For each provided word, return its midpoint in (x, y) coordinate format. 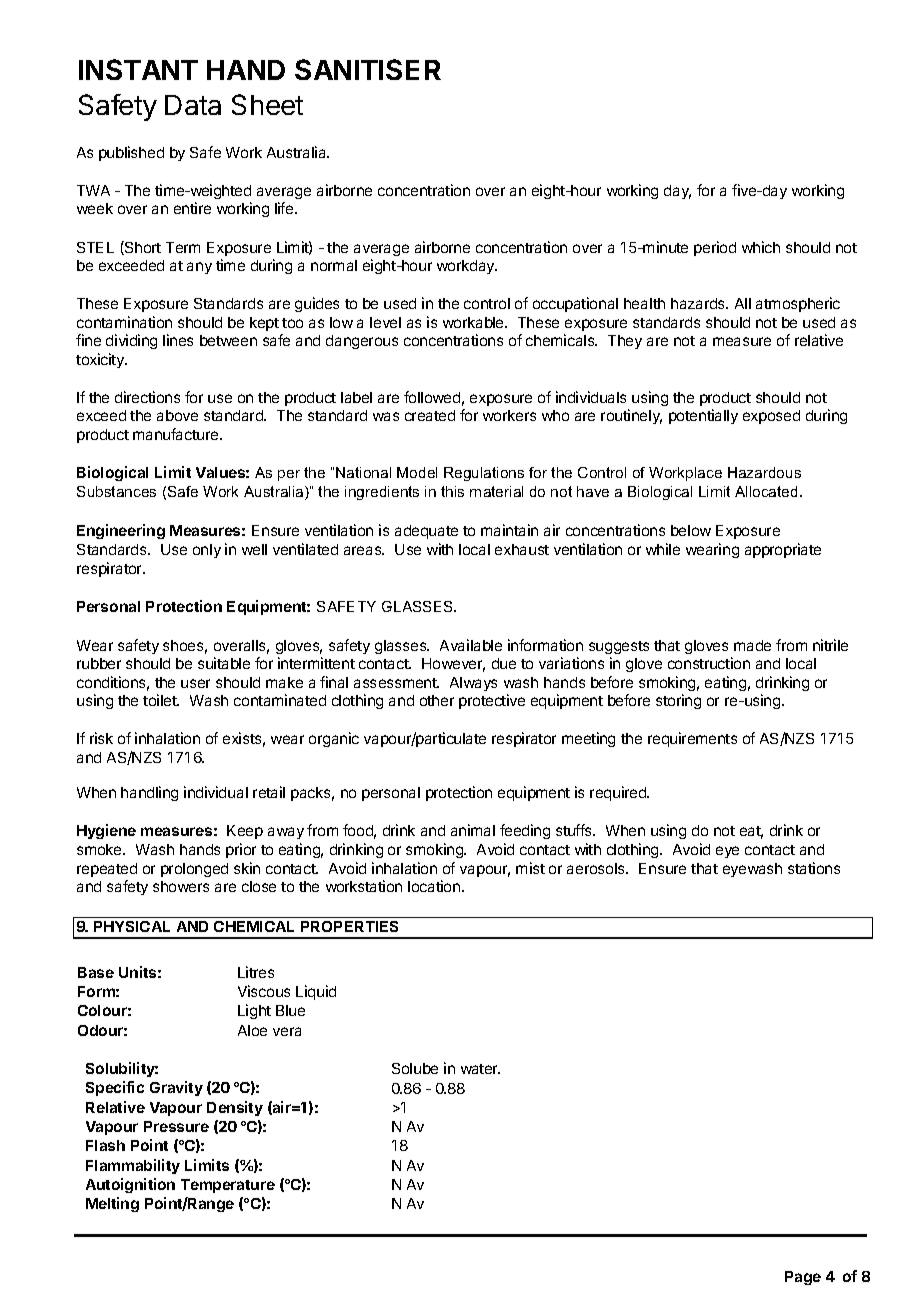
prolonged (194, 870)
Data (193, 105)
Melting (112, 1204)
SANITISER (368, 69)
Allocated (766, 491)
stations (814, 868)
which (761, 247)
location (435, 886)
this (452, 491)
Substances (116, 491)
